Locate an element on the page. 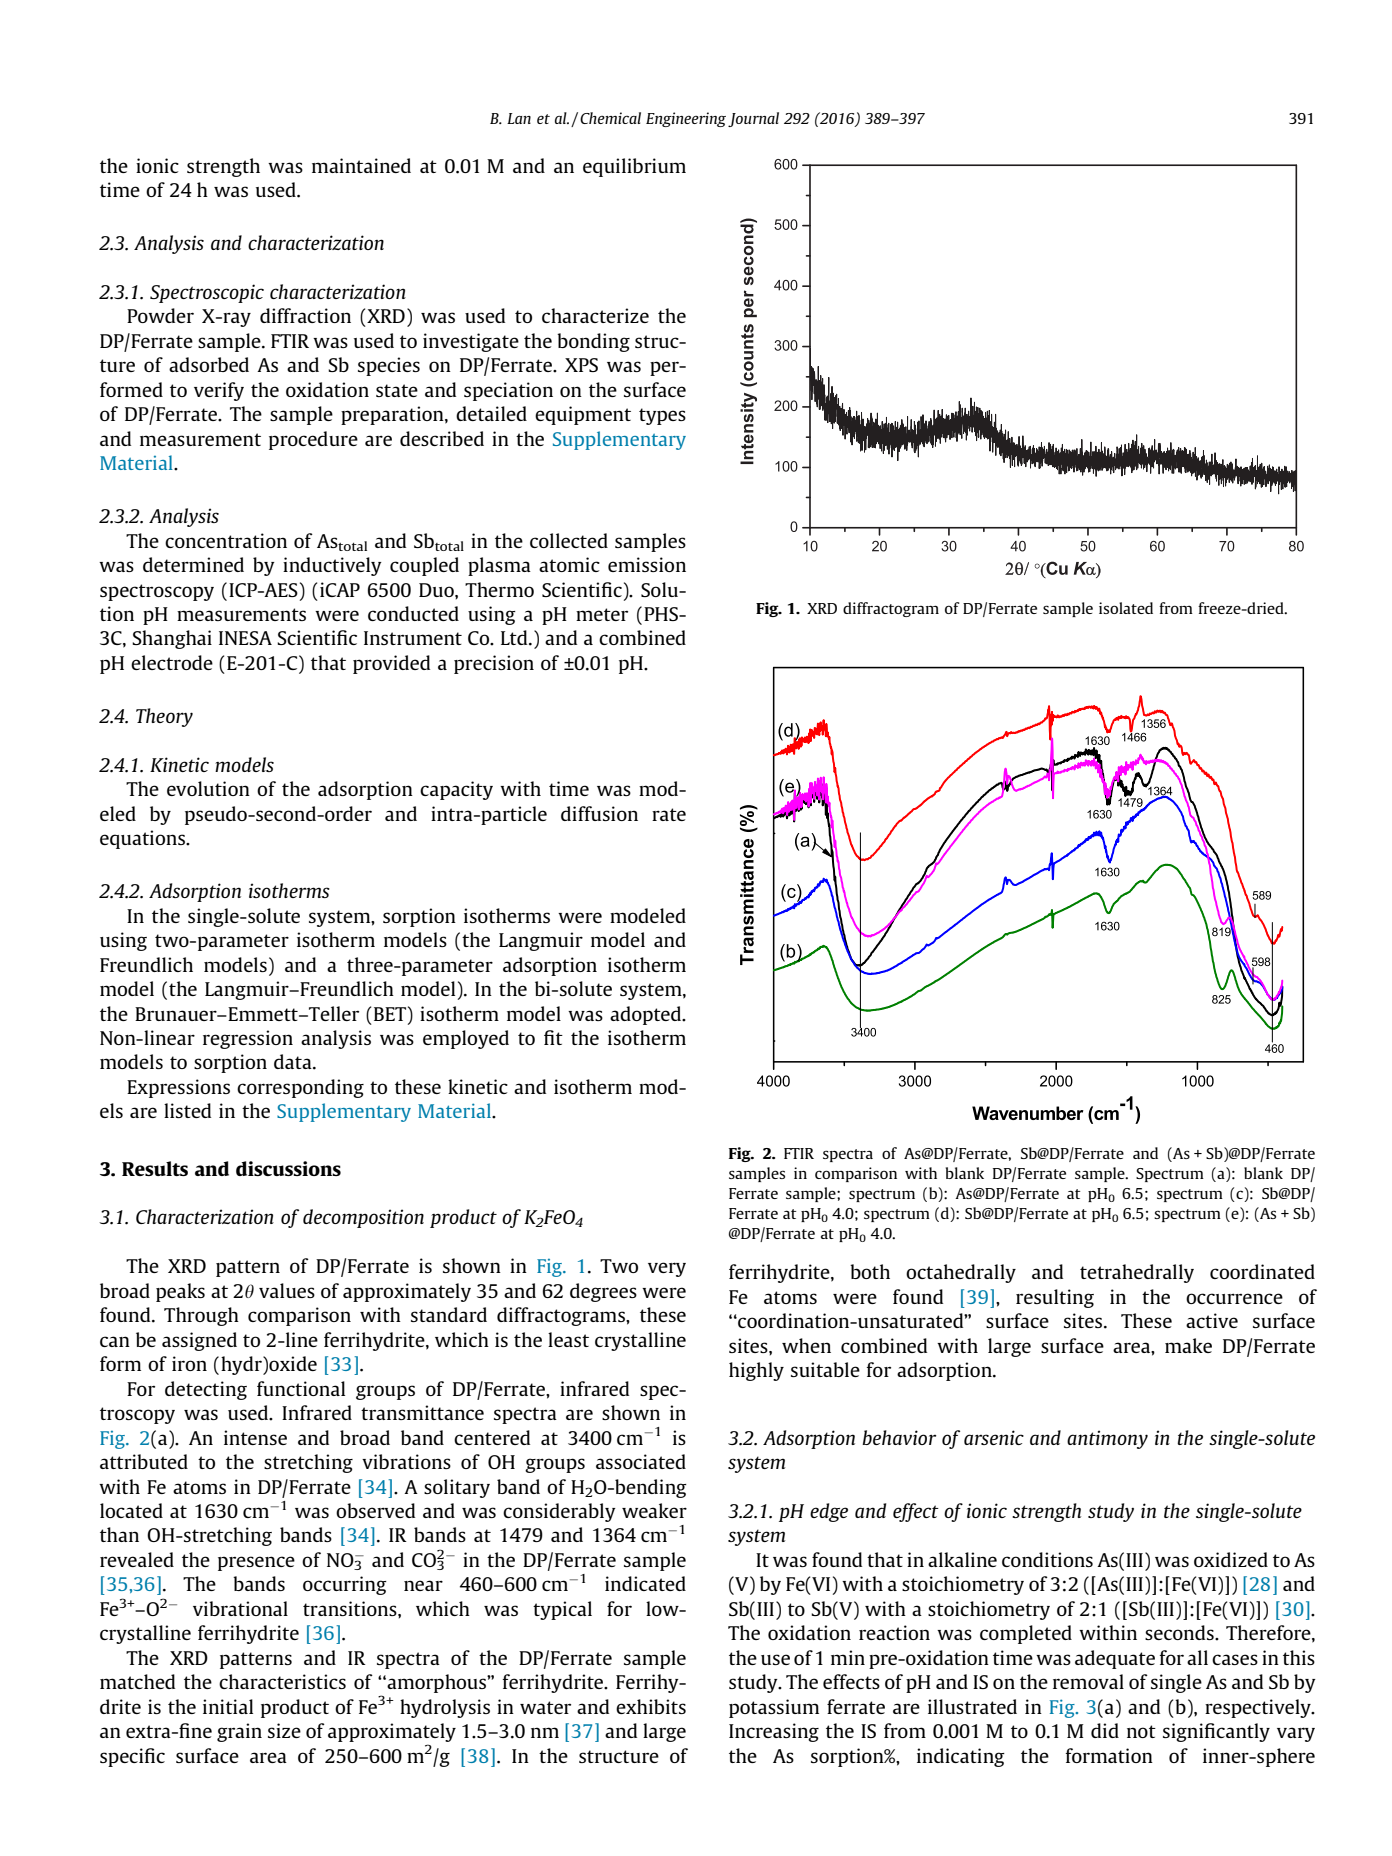 The width and height of the page is (1392, 1856). exhibits is located at coordinates (651, 1706).
